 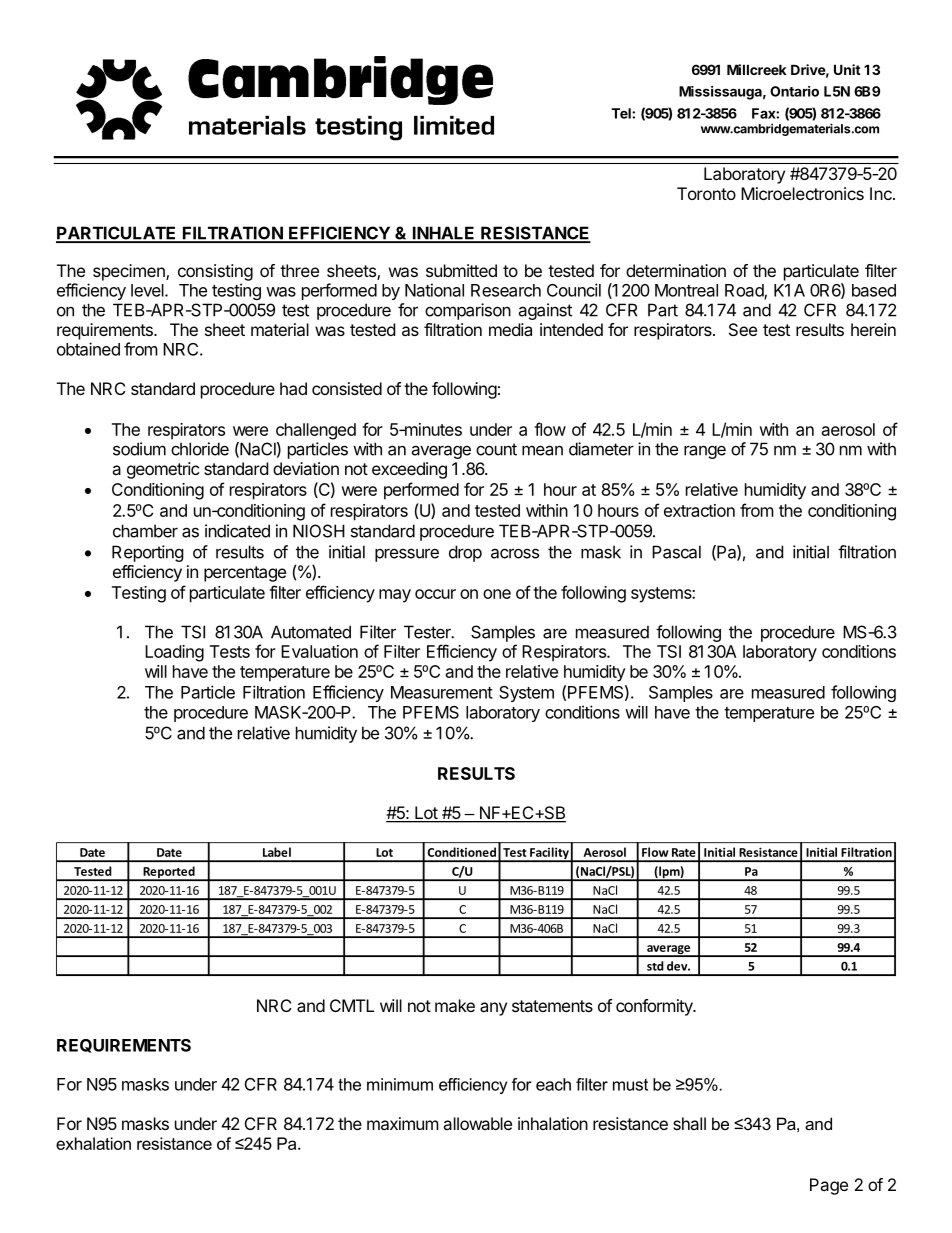 What do you see at coordinates (684, 852) in the screenshot?
I see `Rate` at bounding box center [684, 852].
